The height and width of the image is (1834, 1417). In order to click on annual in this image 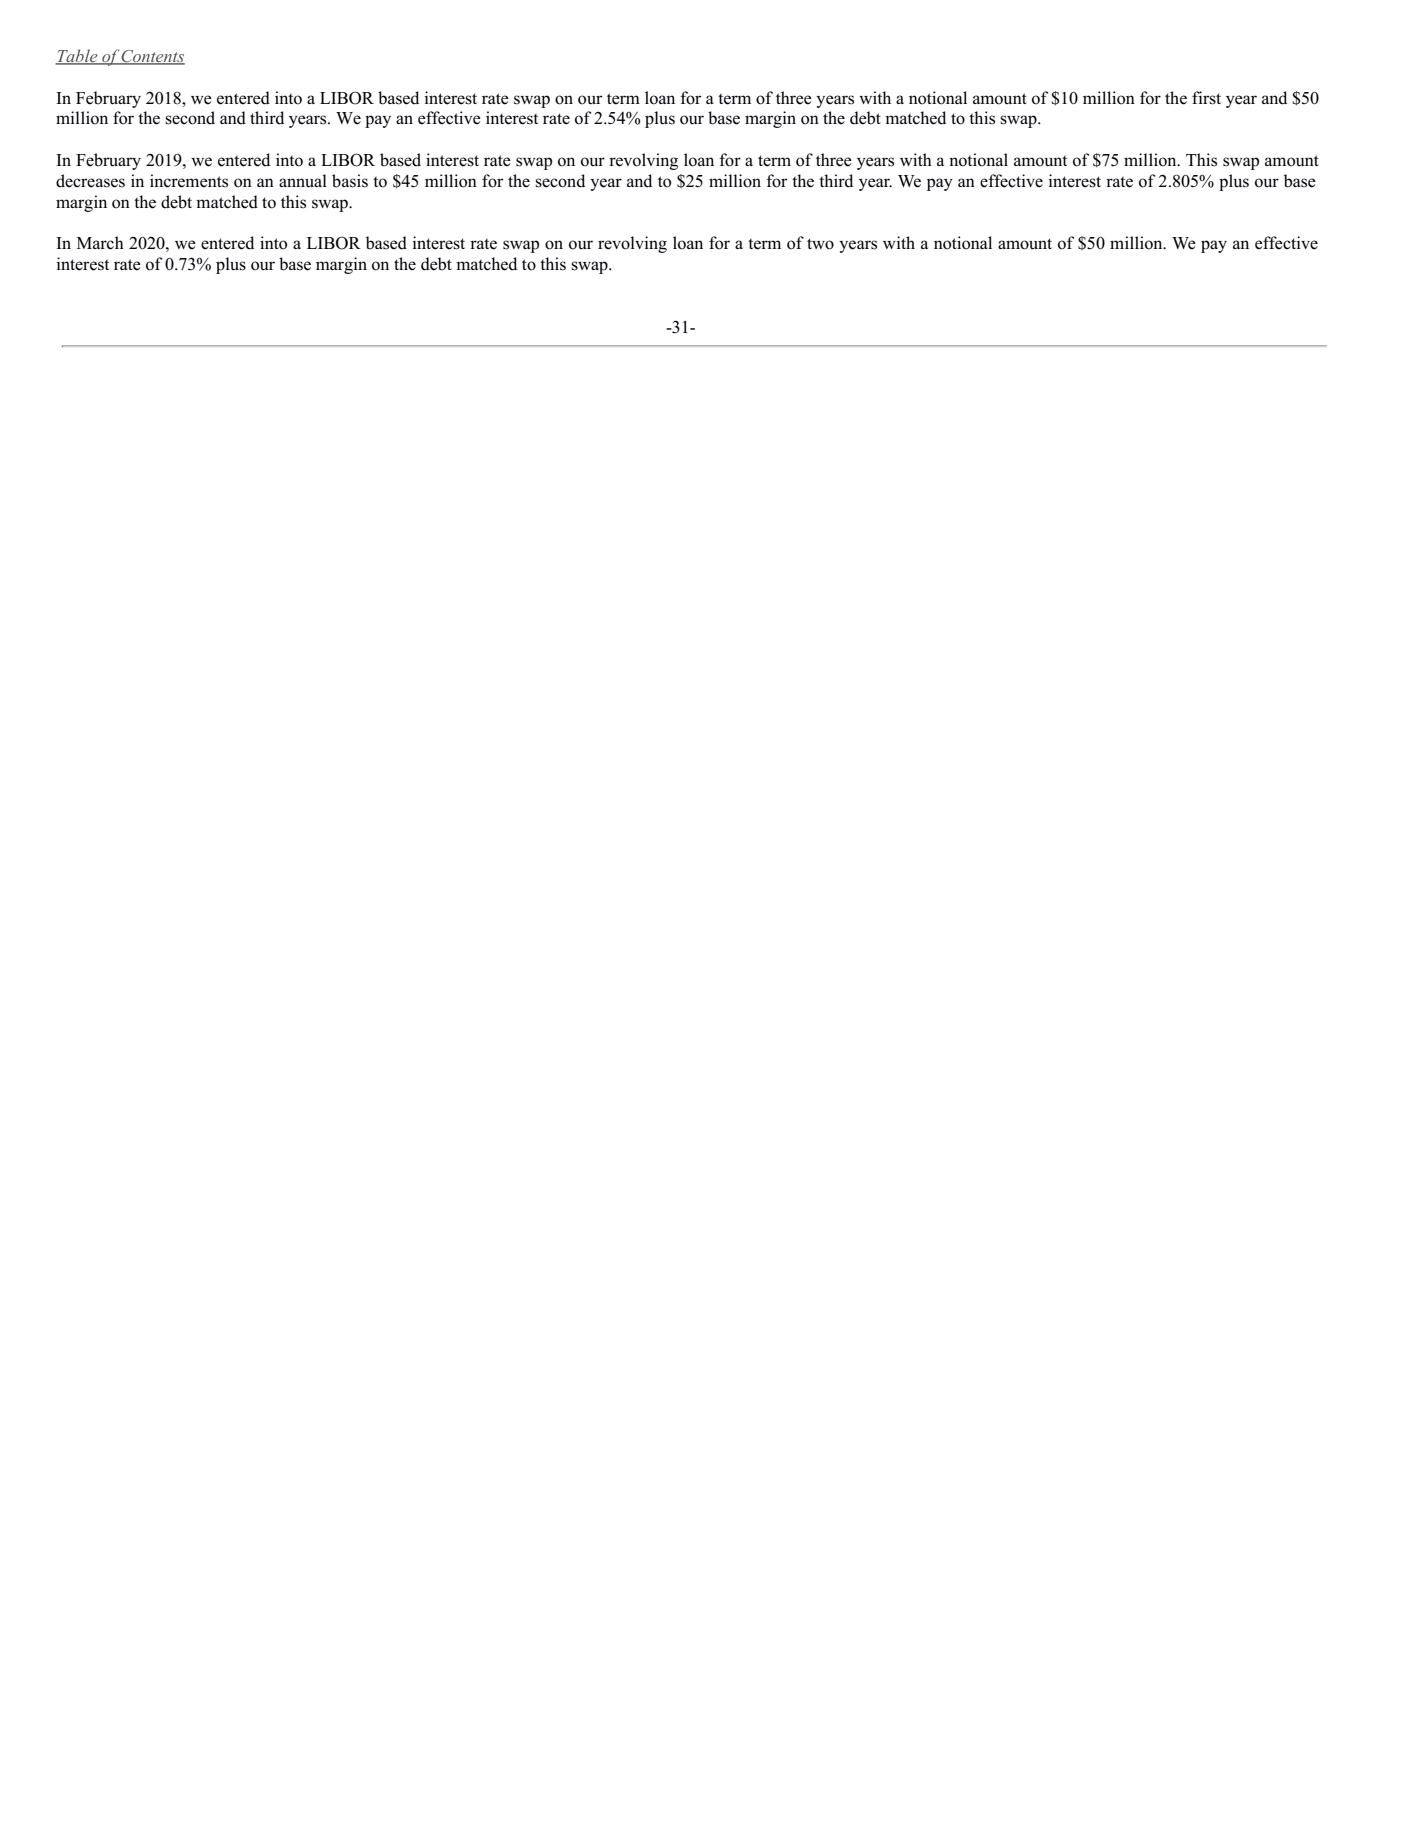, I will do `click(303, 181)`.
